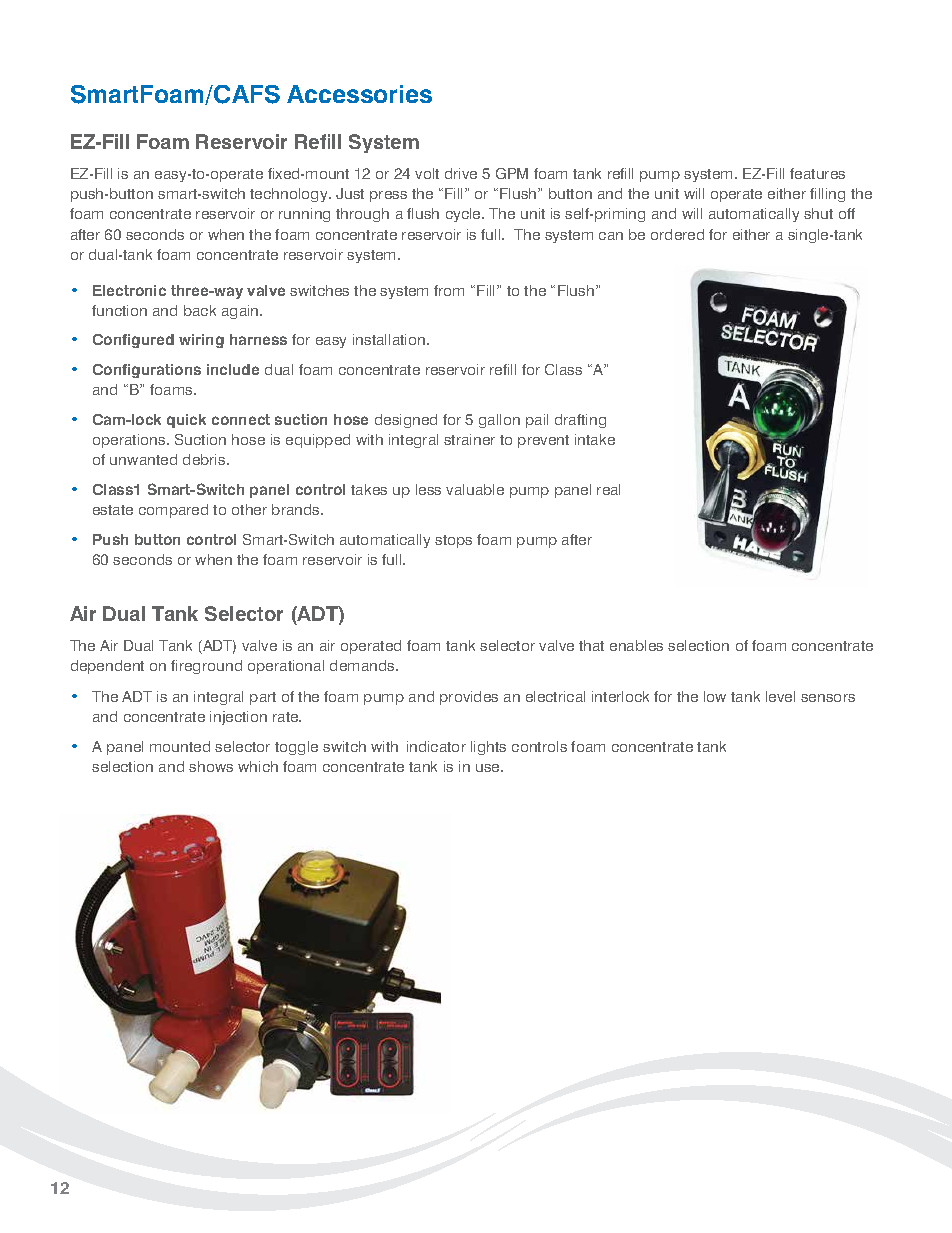 This page has height=1233, width=952. I want to click on compared, so click(173, 511).
